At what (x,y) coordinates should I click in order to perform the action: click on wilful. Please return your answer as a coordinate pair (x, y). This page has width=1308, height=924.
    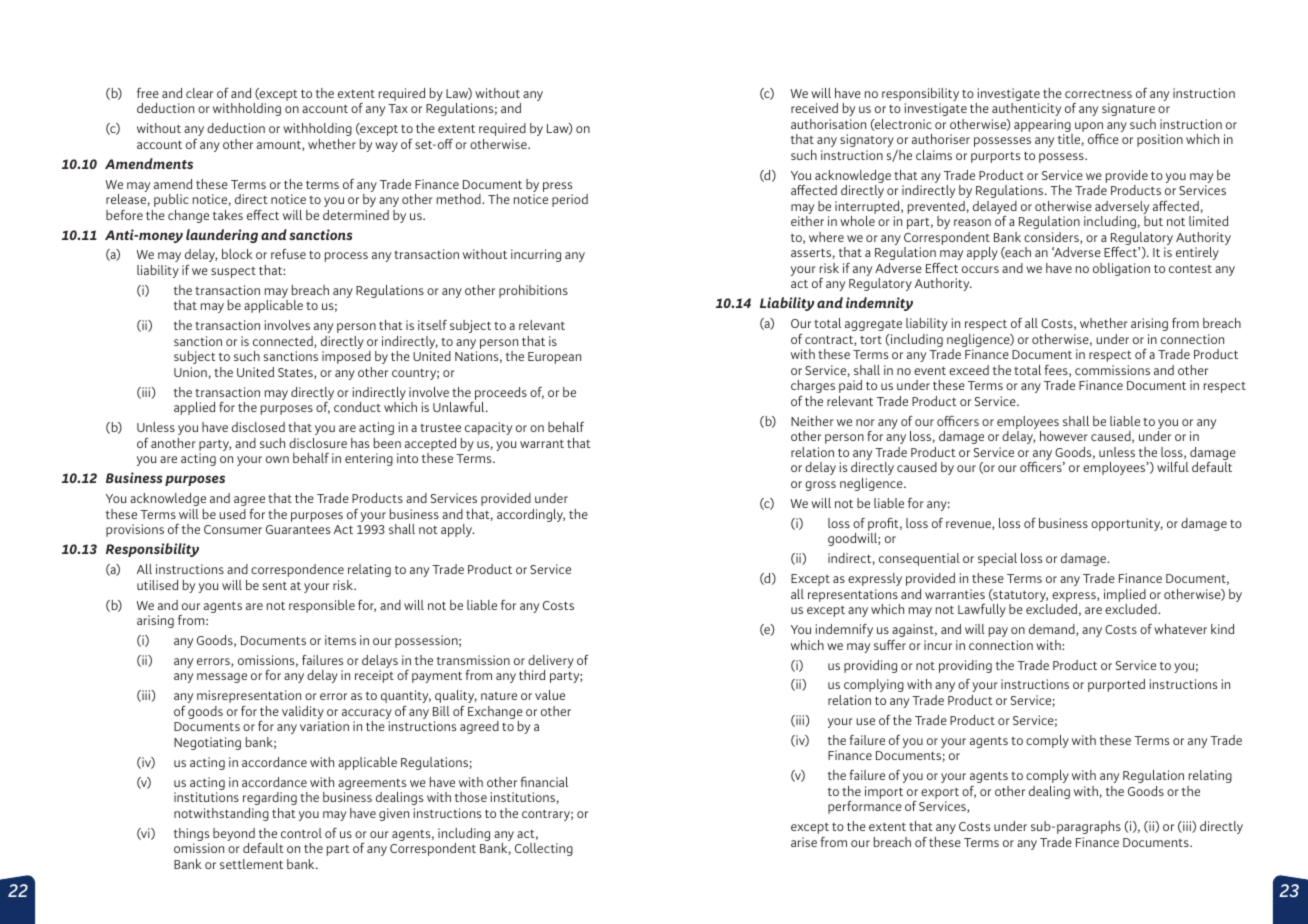
    Looking at the image, I should click on (1173, 467).
